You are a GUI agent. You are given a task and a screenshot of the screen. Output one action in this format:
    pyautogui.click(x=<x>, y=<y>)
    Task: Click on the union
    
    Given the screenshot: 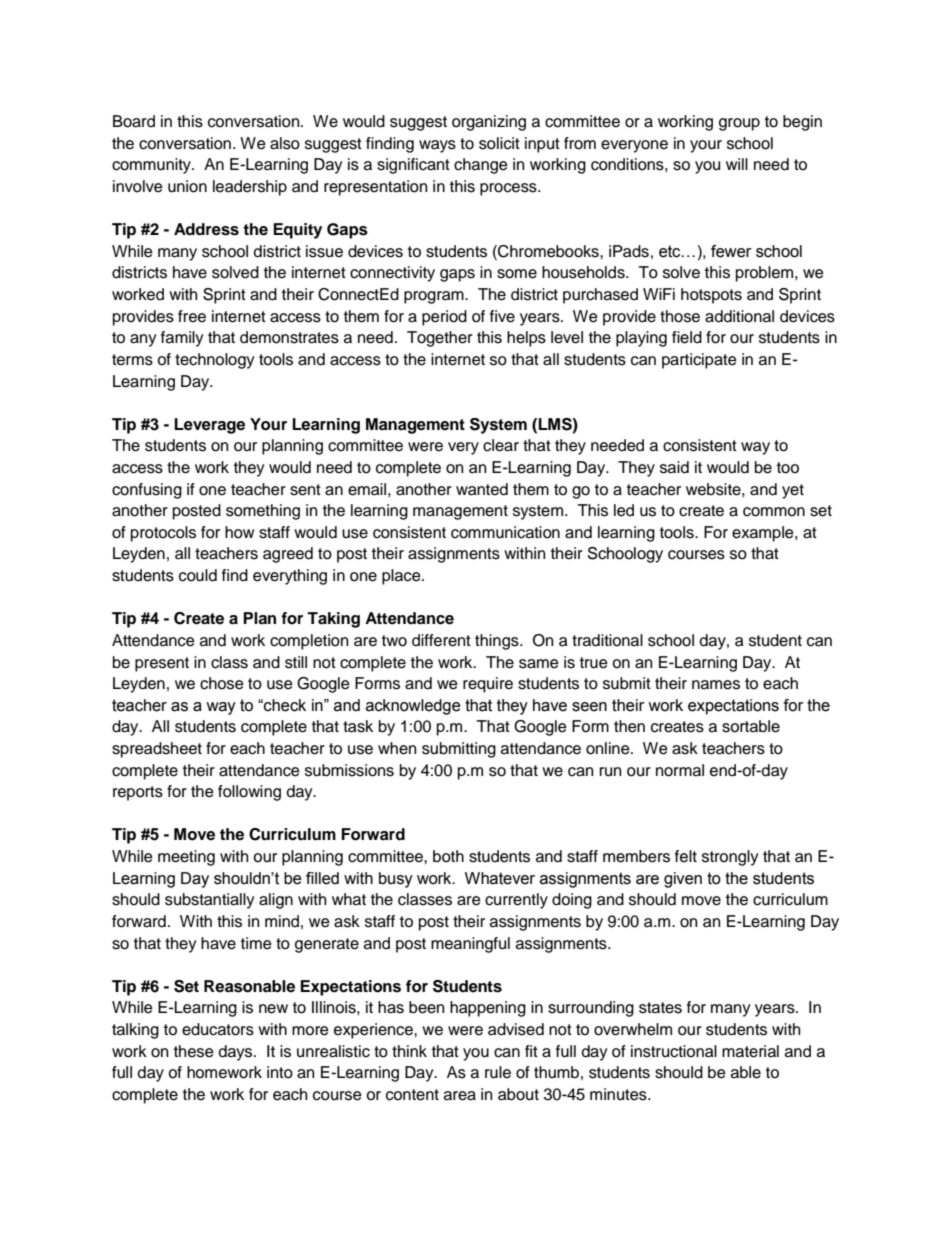 What is the action you would take?
    pyautogui.click(x=187, y=186)
